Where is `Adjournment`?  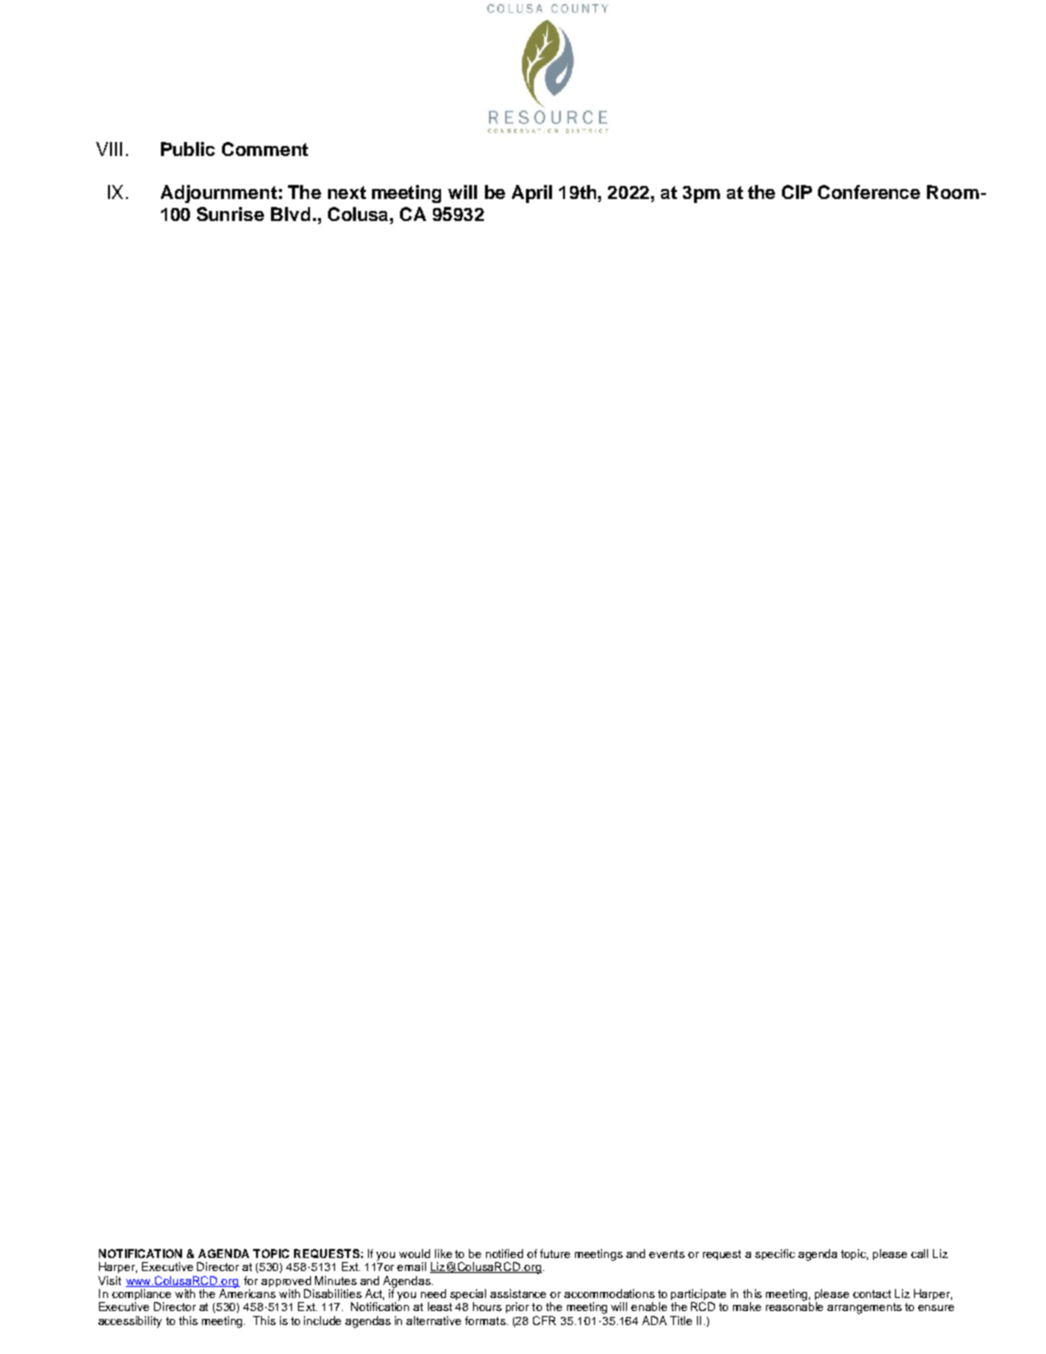
Adjournment is located at coordinates (219, 194).
